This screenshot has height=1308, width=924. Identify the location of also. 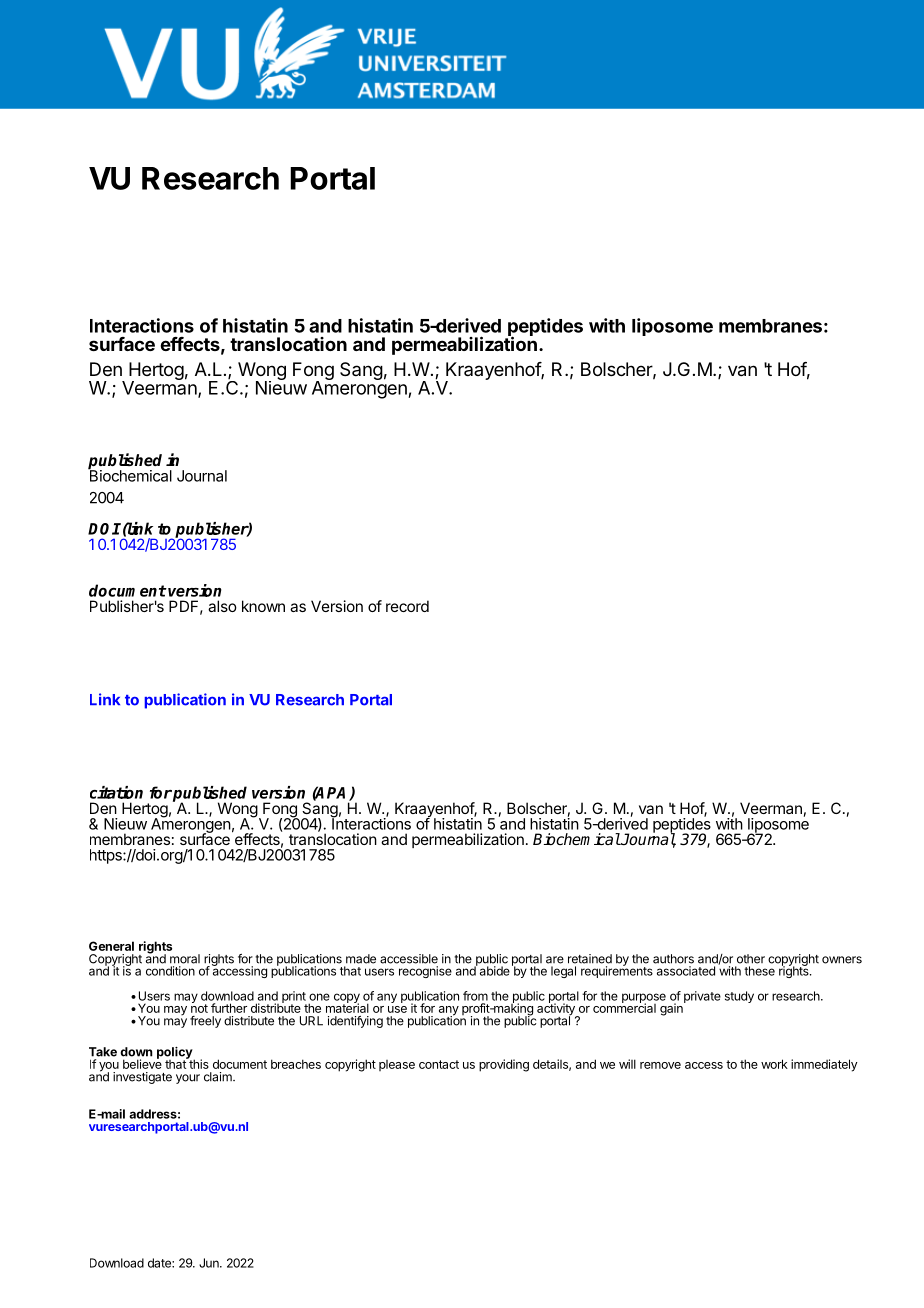
(222, 606).
